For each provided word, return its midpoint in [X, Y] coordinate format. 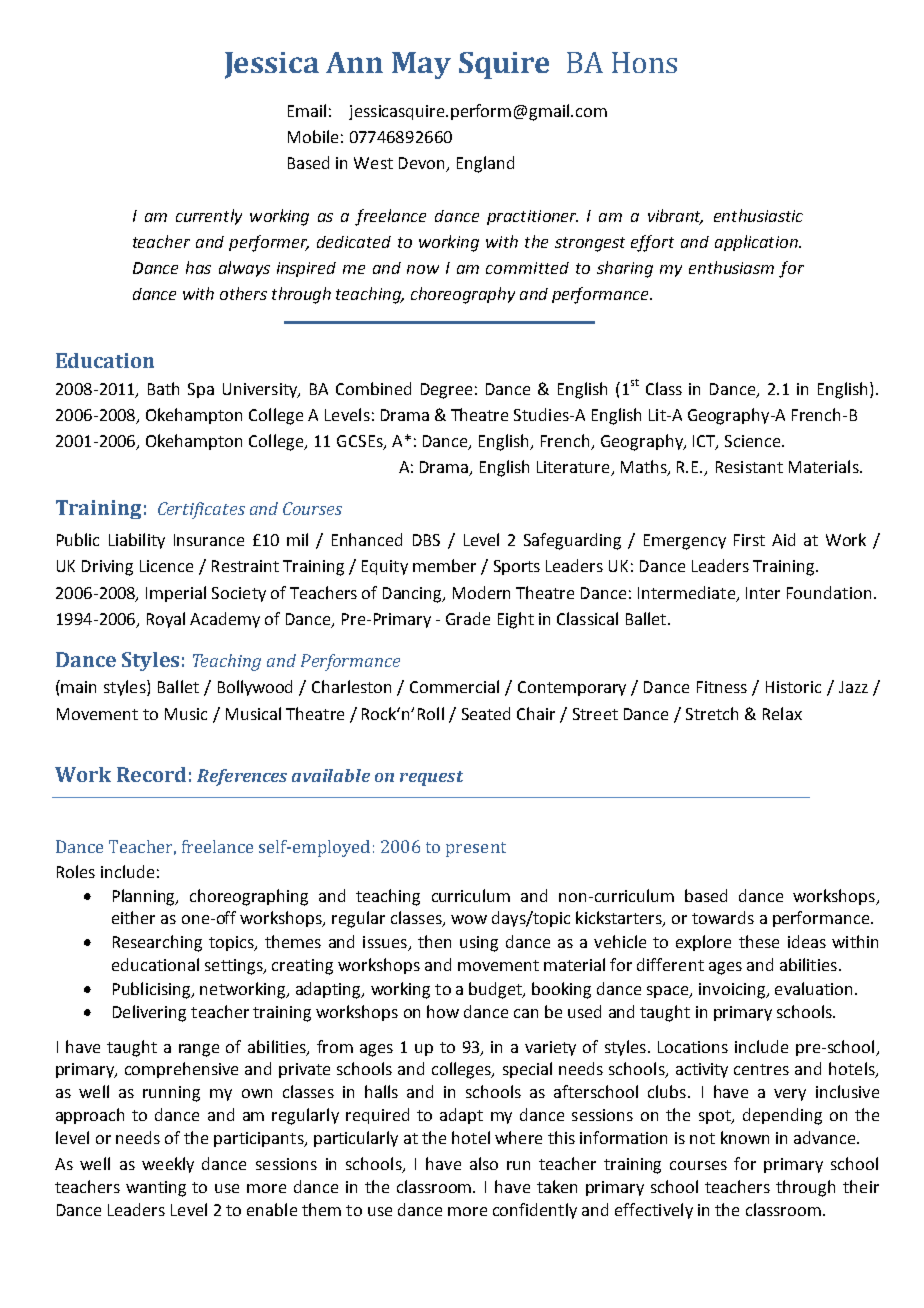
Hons [644, 62]
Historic [793, 687]
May [421, 65]
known [745, 1137]
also [484, 1163]
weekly [168, 1165]
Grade [468, 618]
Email [307, 110]
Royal [166, 620]
